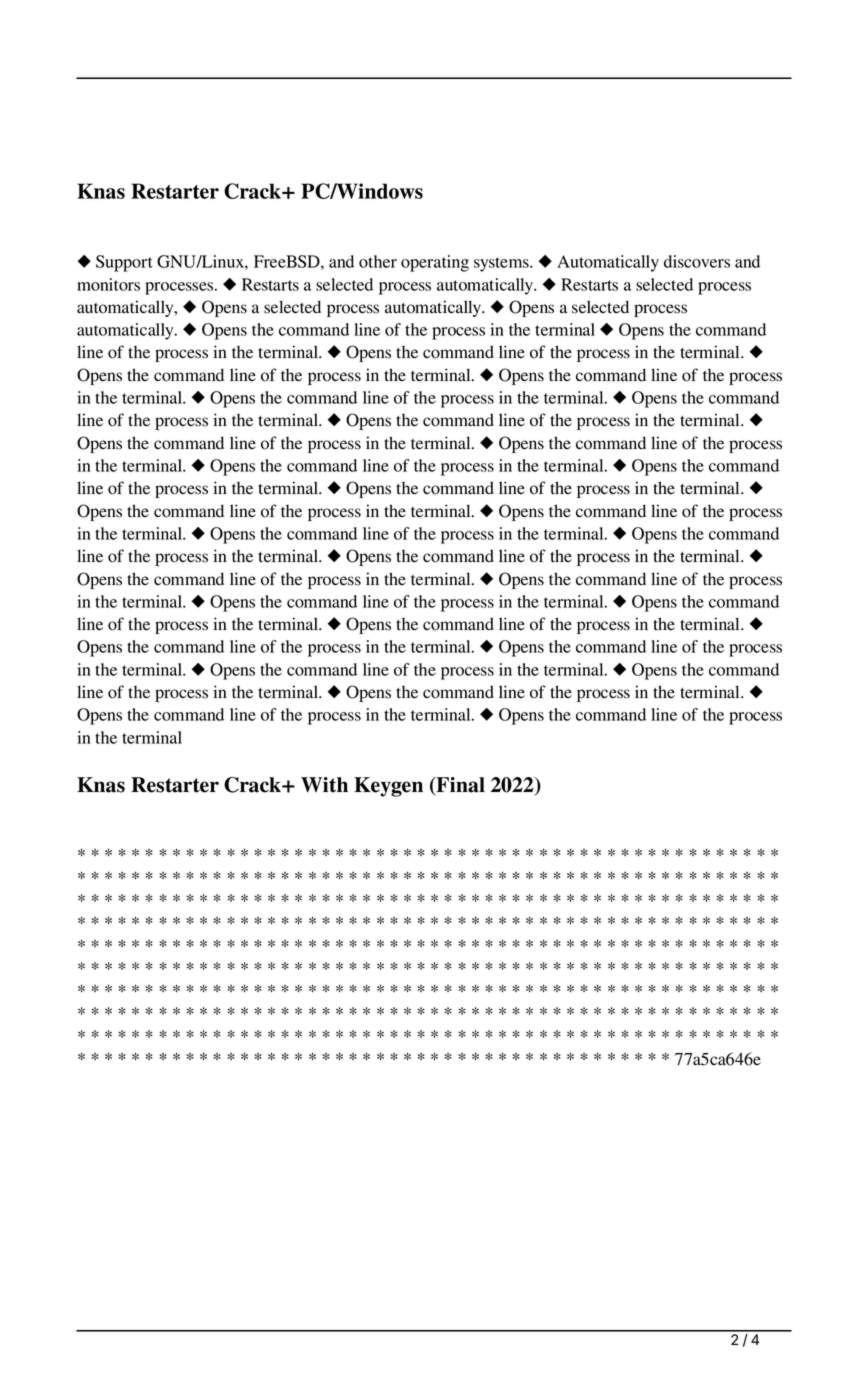 The width and height of the screenshot is (868, 1382). What do you see at coordinates (124, 263) in the screenshot?
I see `Support` at bounding box center [124, 263].
